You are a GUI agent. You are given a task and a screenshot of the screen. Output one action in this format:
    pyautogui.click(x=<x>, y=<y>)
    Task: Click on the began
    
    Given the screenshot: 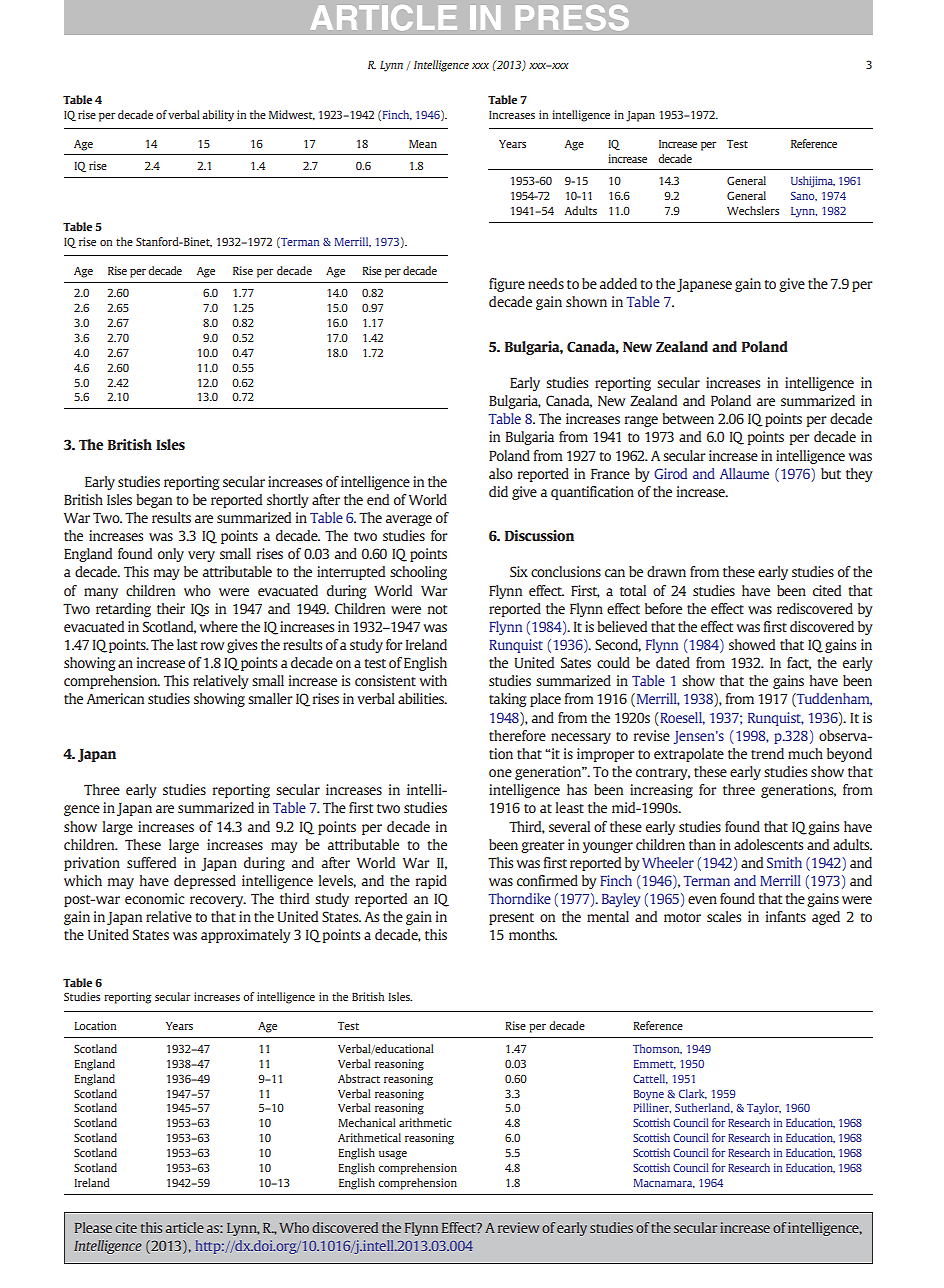 What is the action you would take?
    pyautogui.click(x=154, y=501)
